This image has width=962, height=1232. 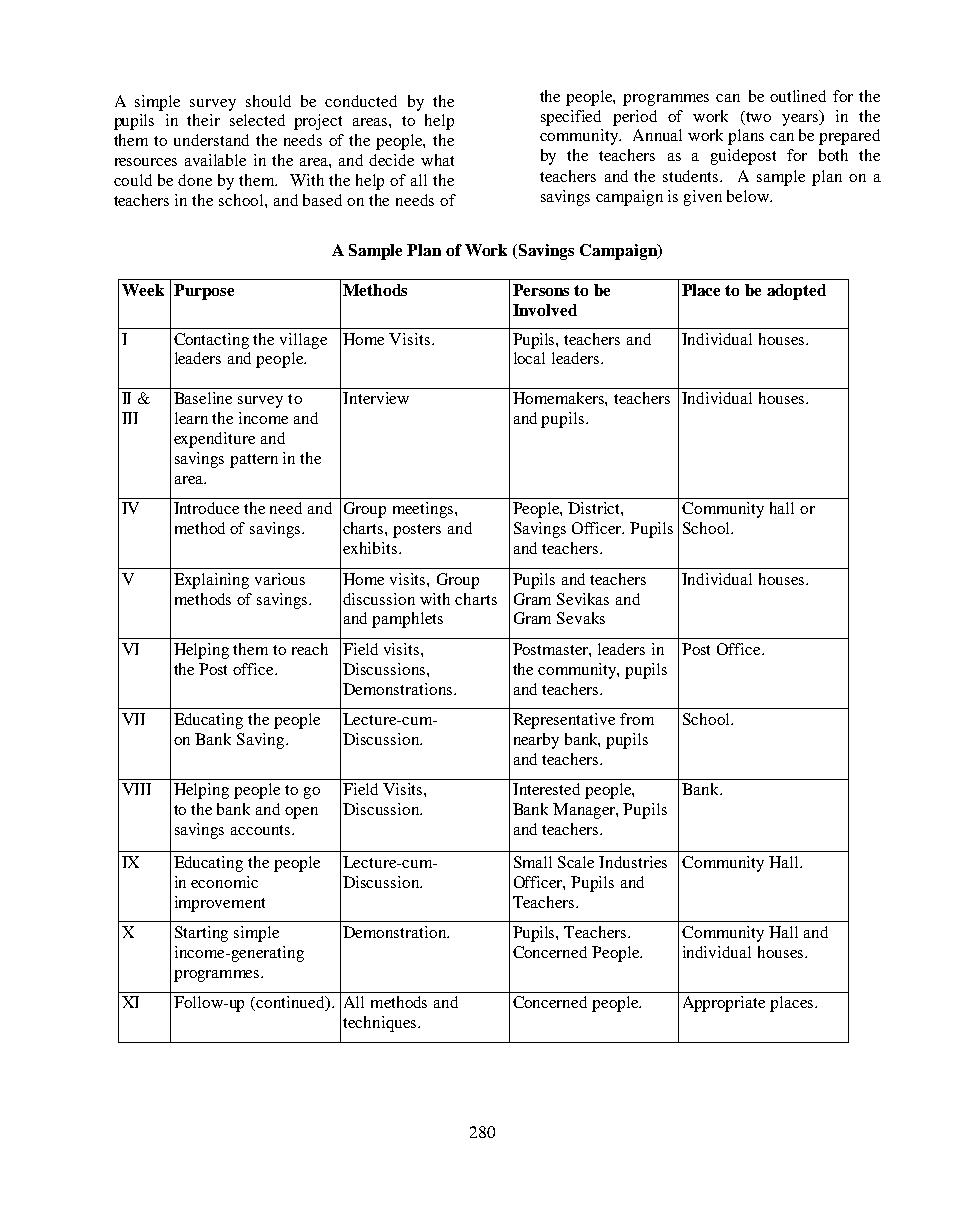 What do you see at coordinates (724, 1004) in the image?
I see `Appropriate` at bounding box center [724, 1004].
